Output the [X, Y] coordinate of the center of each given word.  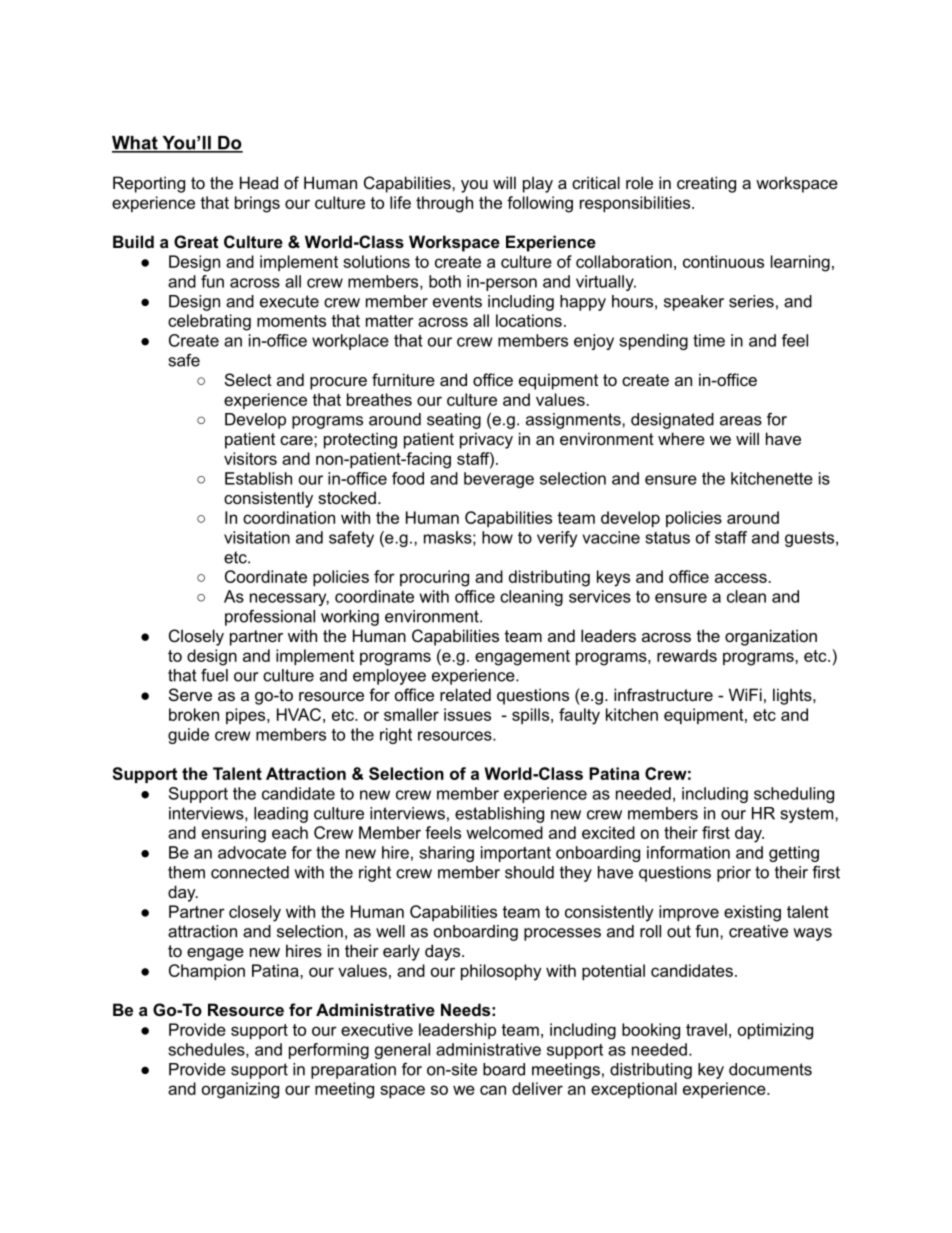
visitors [250, 458]
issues [467, 714]
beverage [499, 480]
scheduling [794, 795]
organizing [240, 1090]
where [681, 438]
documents [770, 1069]
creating [706, 184]
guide [188, 736]
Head [259, 182]
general [402, 1051]
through [444, 204]
